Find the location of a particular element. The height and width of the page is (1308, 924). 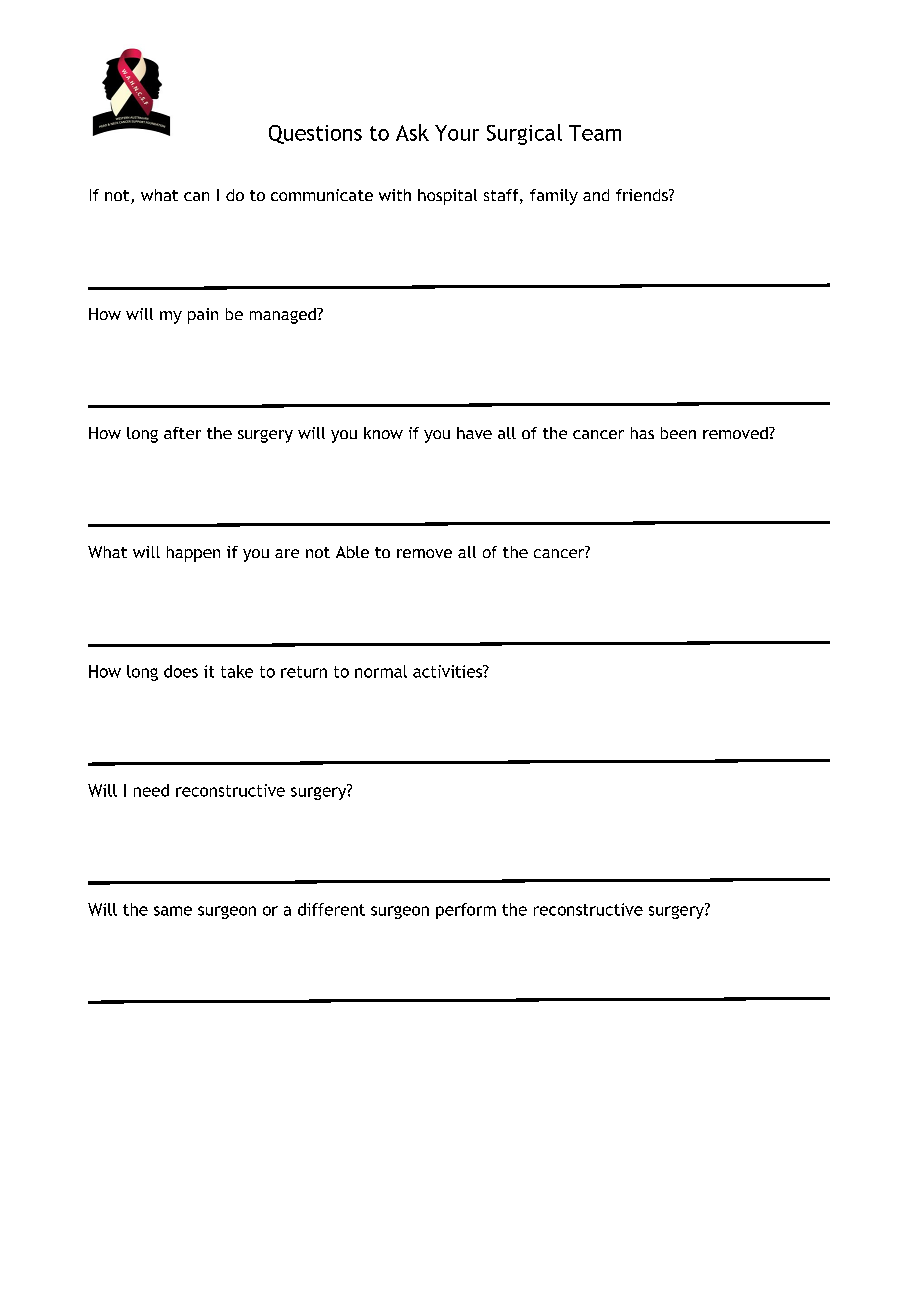

Ask is located at coordinates (412, 132).
